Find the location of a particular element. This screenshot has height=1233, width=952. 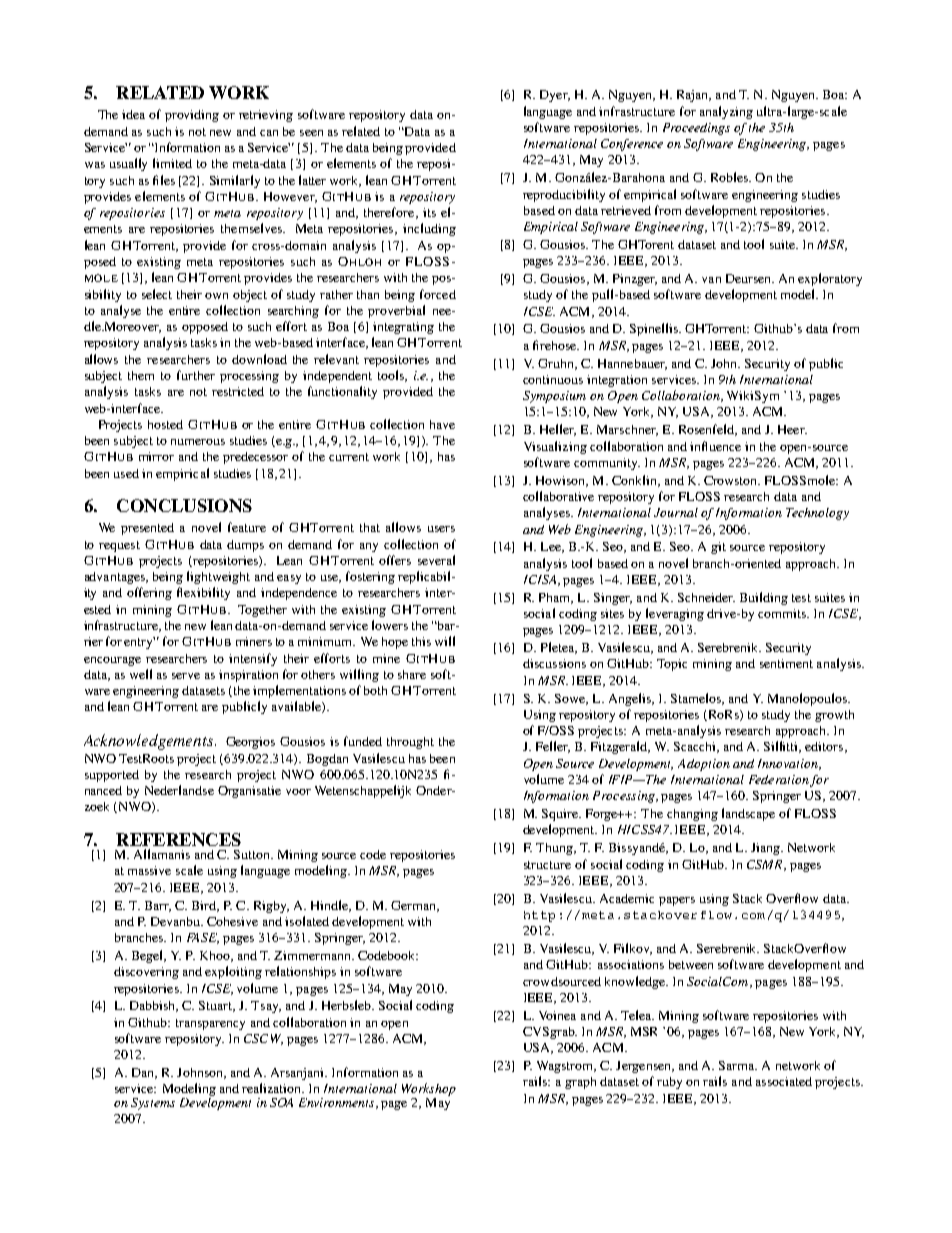

Dyer is located at coordinates (555, 96).
